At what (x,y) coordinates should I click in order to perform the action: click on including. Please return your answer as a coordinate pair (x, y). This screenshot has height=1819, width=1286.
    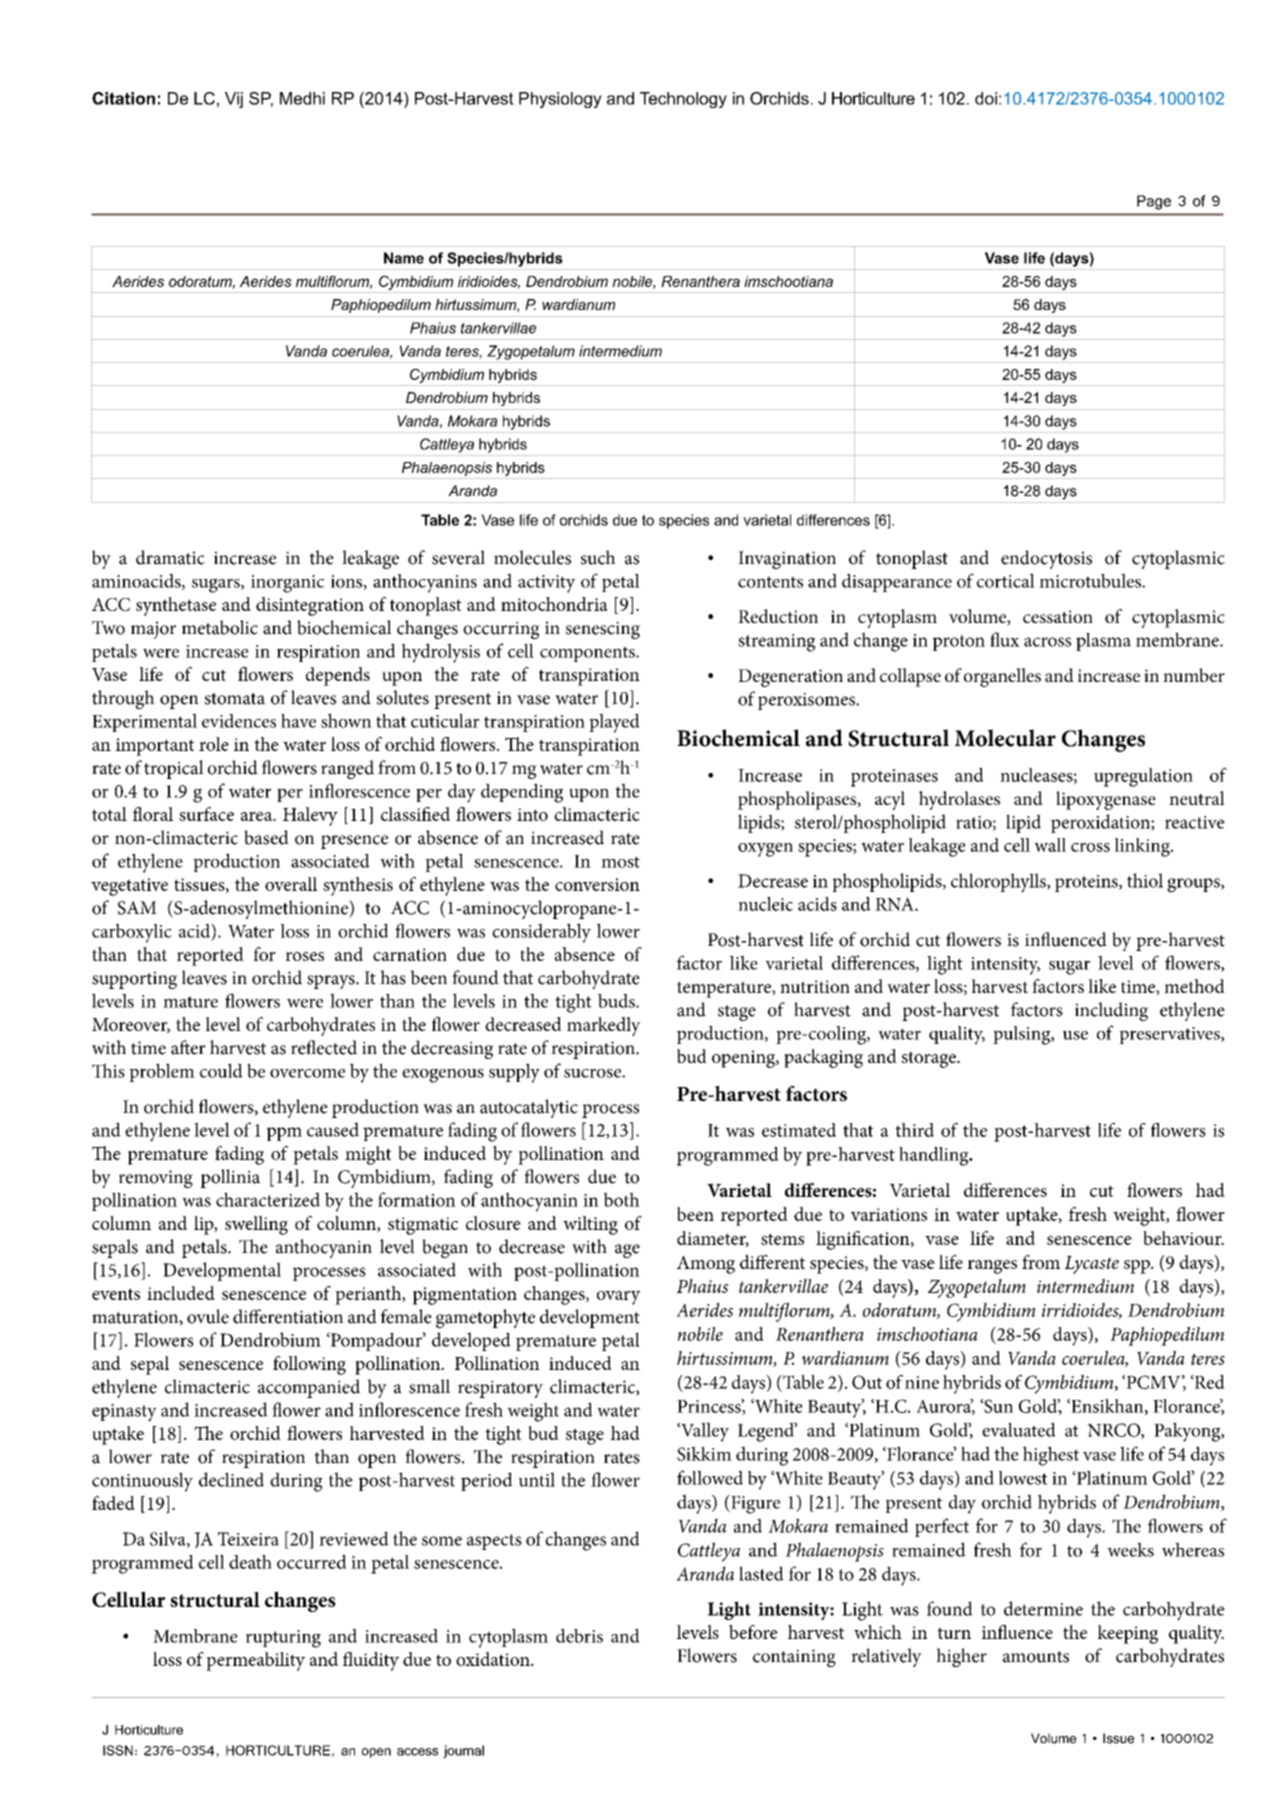
    Looking at the image, I should click on (1111, 1011).
